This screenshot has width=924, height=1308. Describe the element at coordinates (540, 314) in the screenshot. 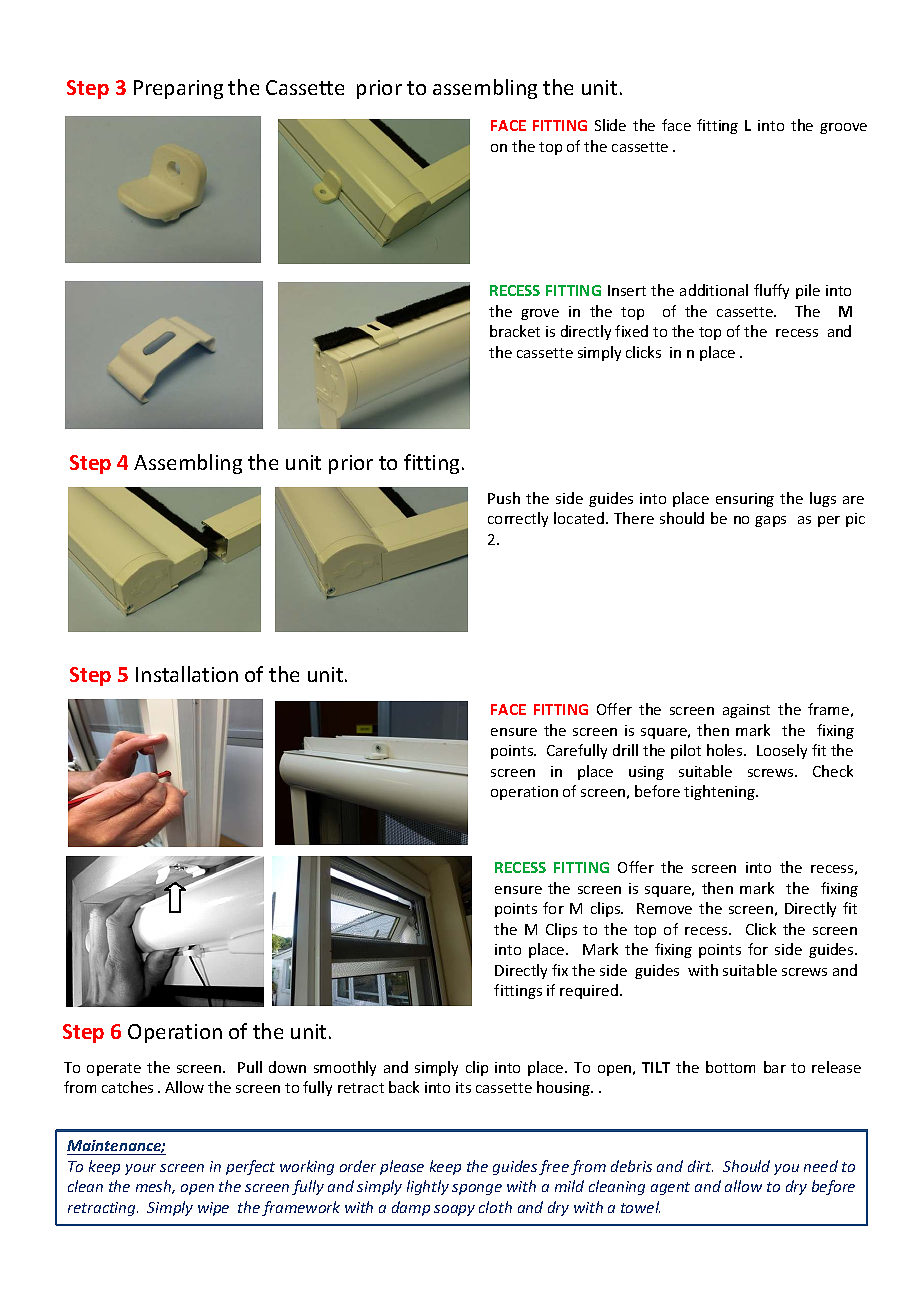

I see `grove` at that location.
